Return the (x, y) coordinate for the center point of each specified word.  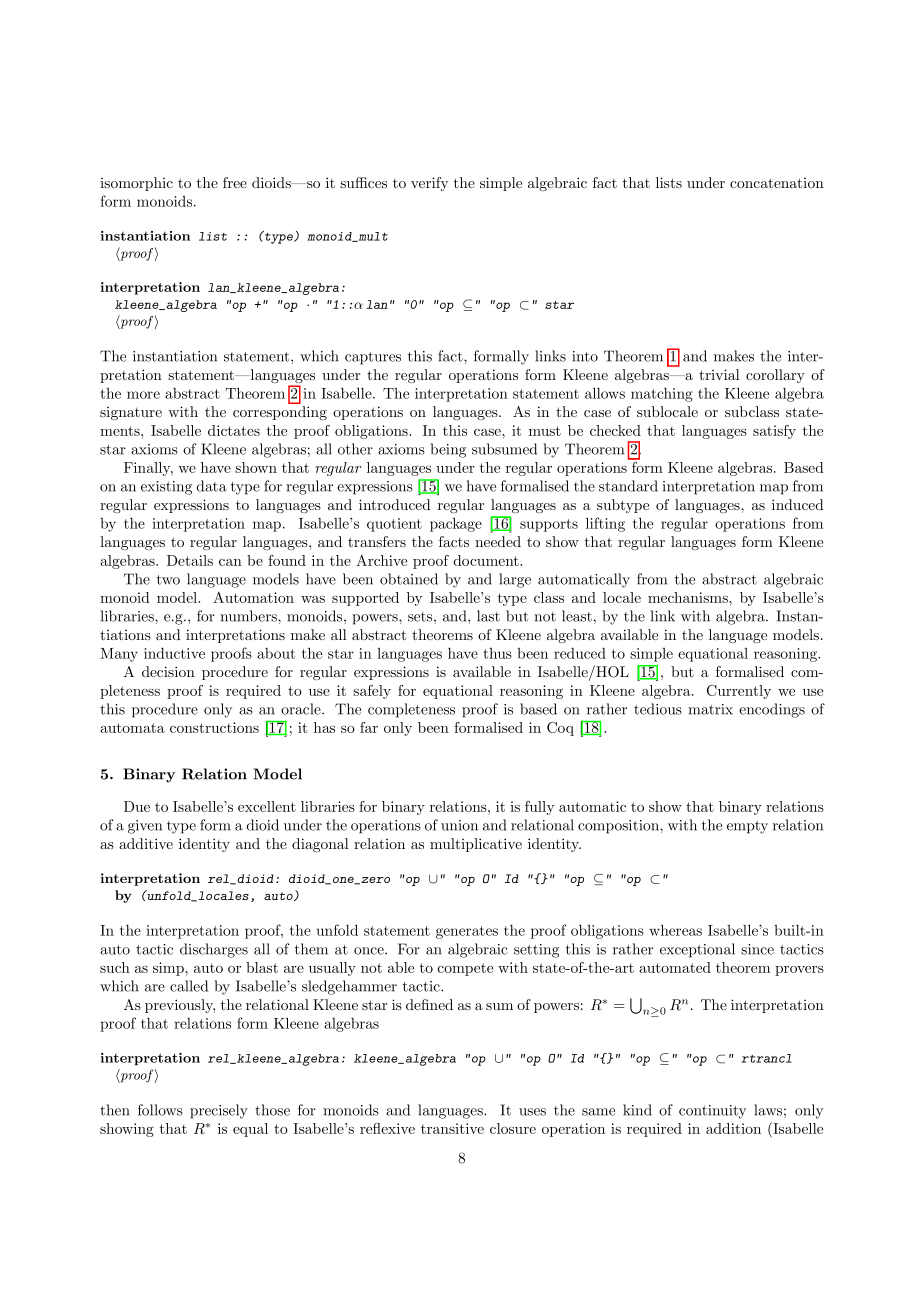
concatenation (777, 183)
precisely (219, 1111)
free (235, 182)
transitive (452, 1128)
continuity (712, 1112)
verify (429, 184)
